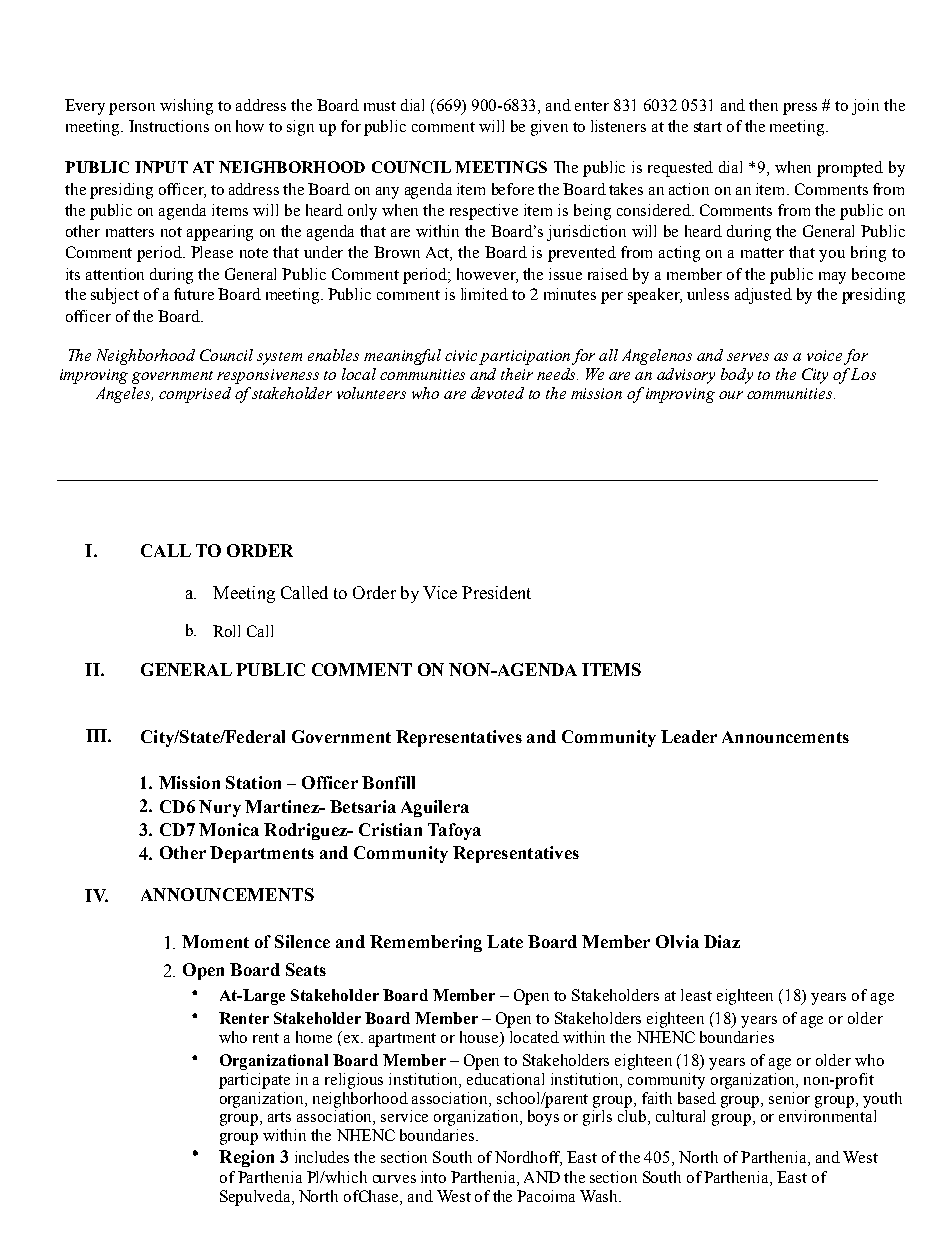  What do you see at coordinates (496, 592) in the screenshot?
I see `President` at bounding box center [496, 592].
